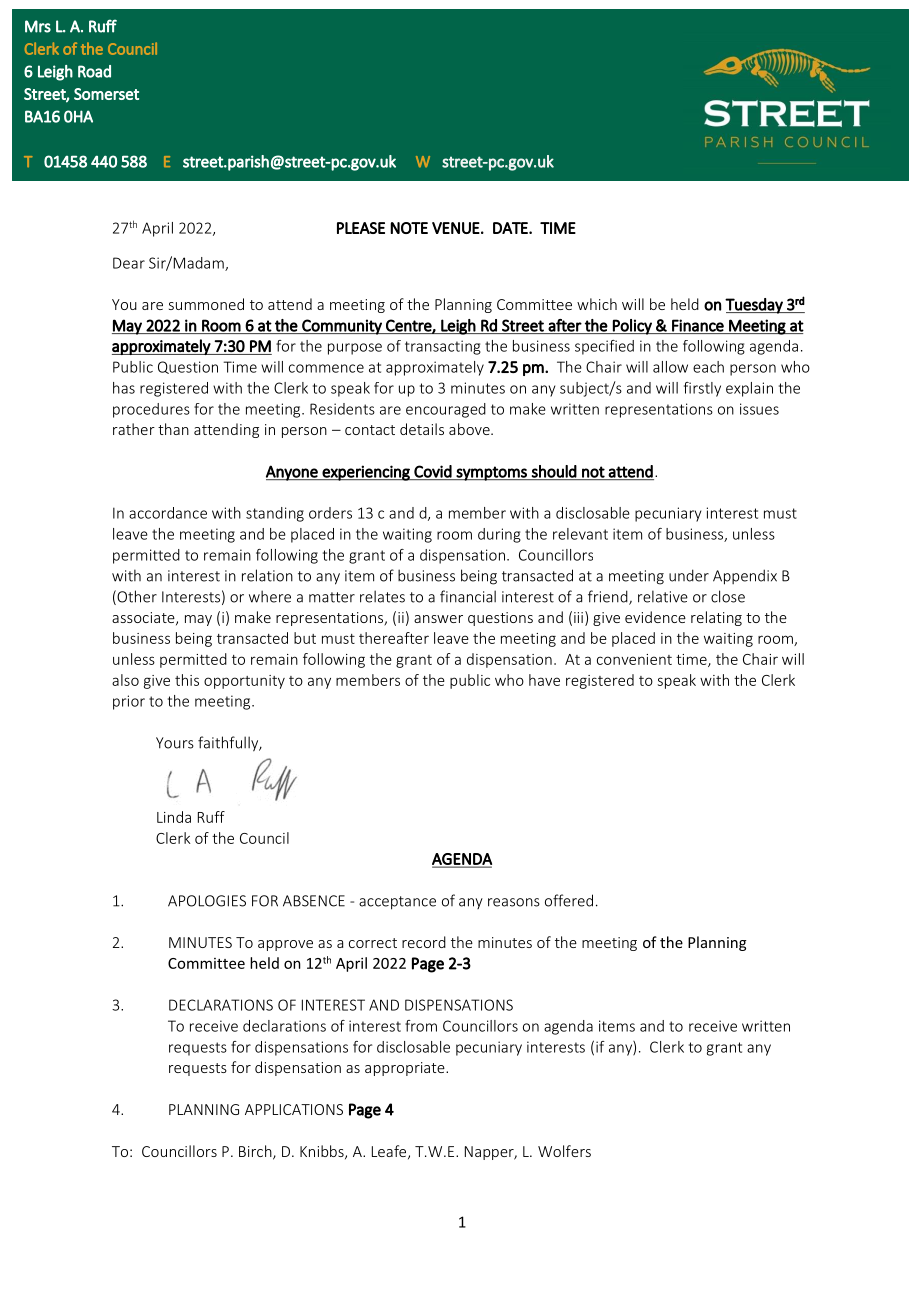 The height and width of the screenshot is (1308, 924). I want to click on DATE, so click(511, 228).
